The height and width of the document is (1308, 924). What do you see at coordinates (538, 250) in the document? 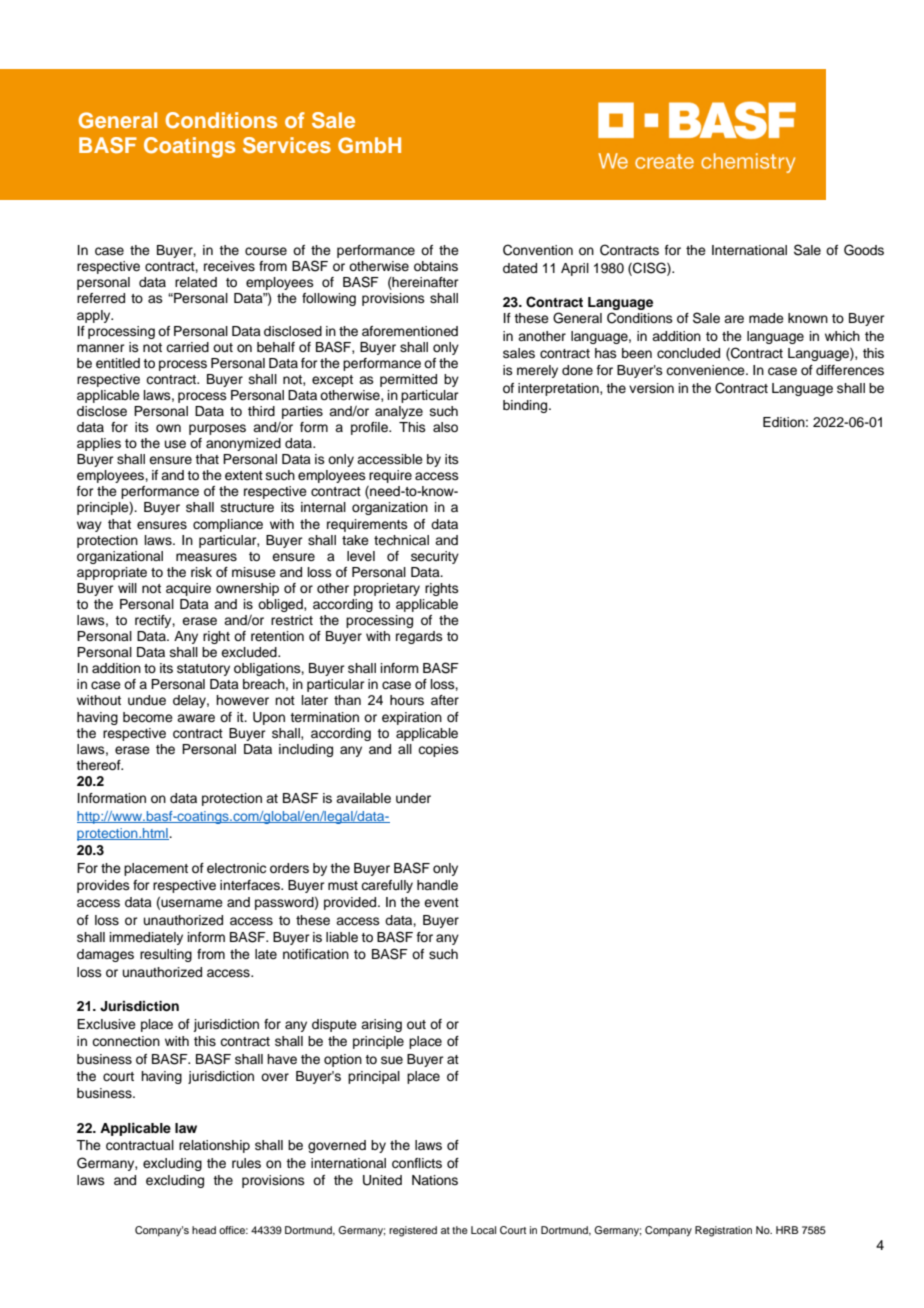
I see `Convention` at bounding box center [538, 250].
